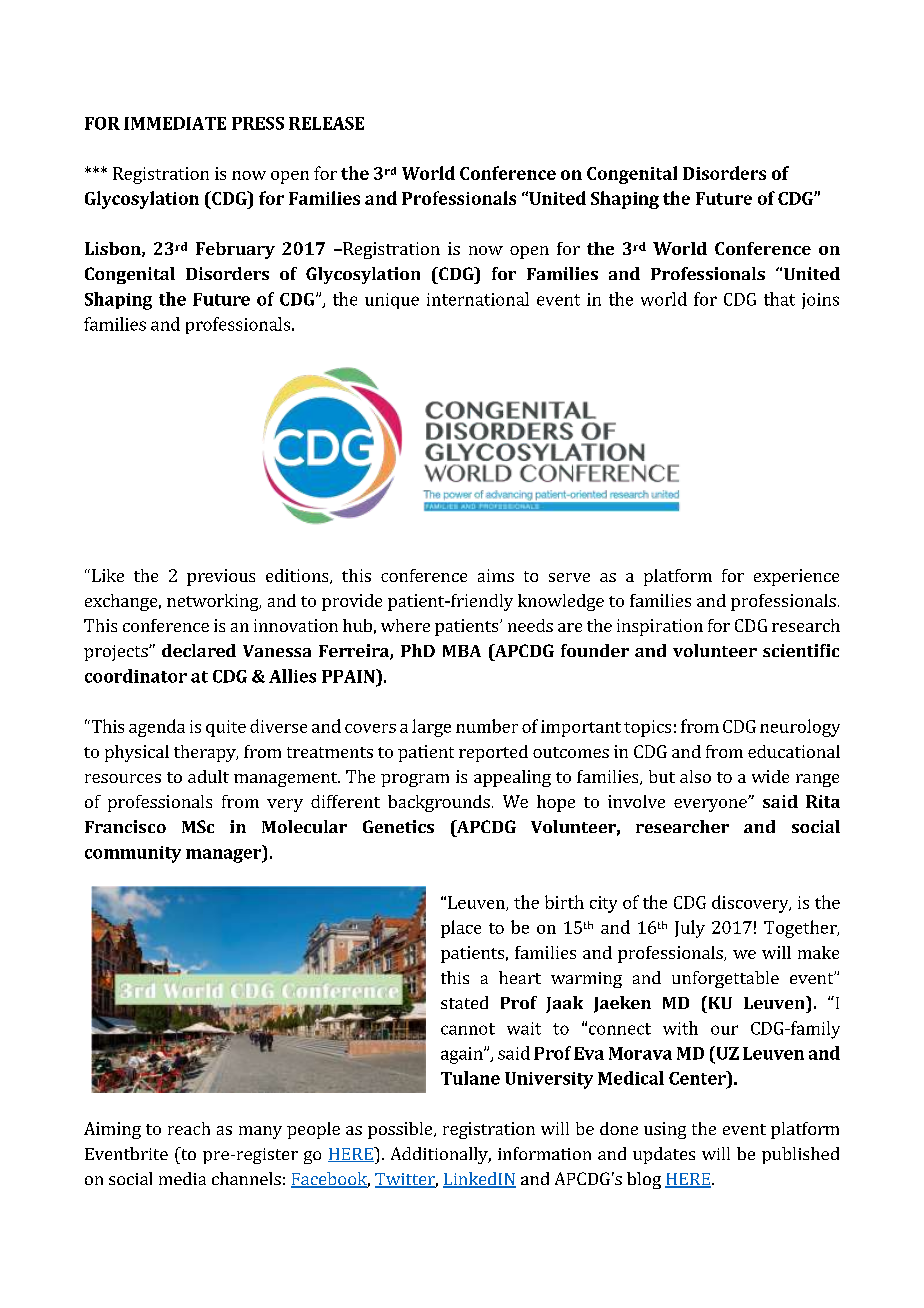 The width and height of the image is (924, 1308). What do you see at coordinates (496, 575) in the image?
I see `aims` at bounding box center [496, 575].
